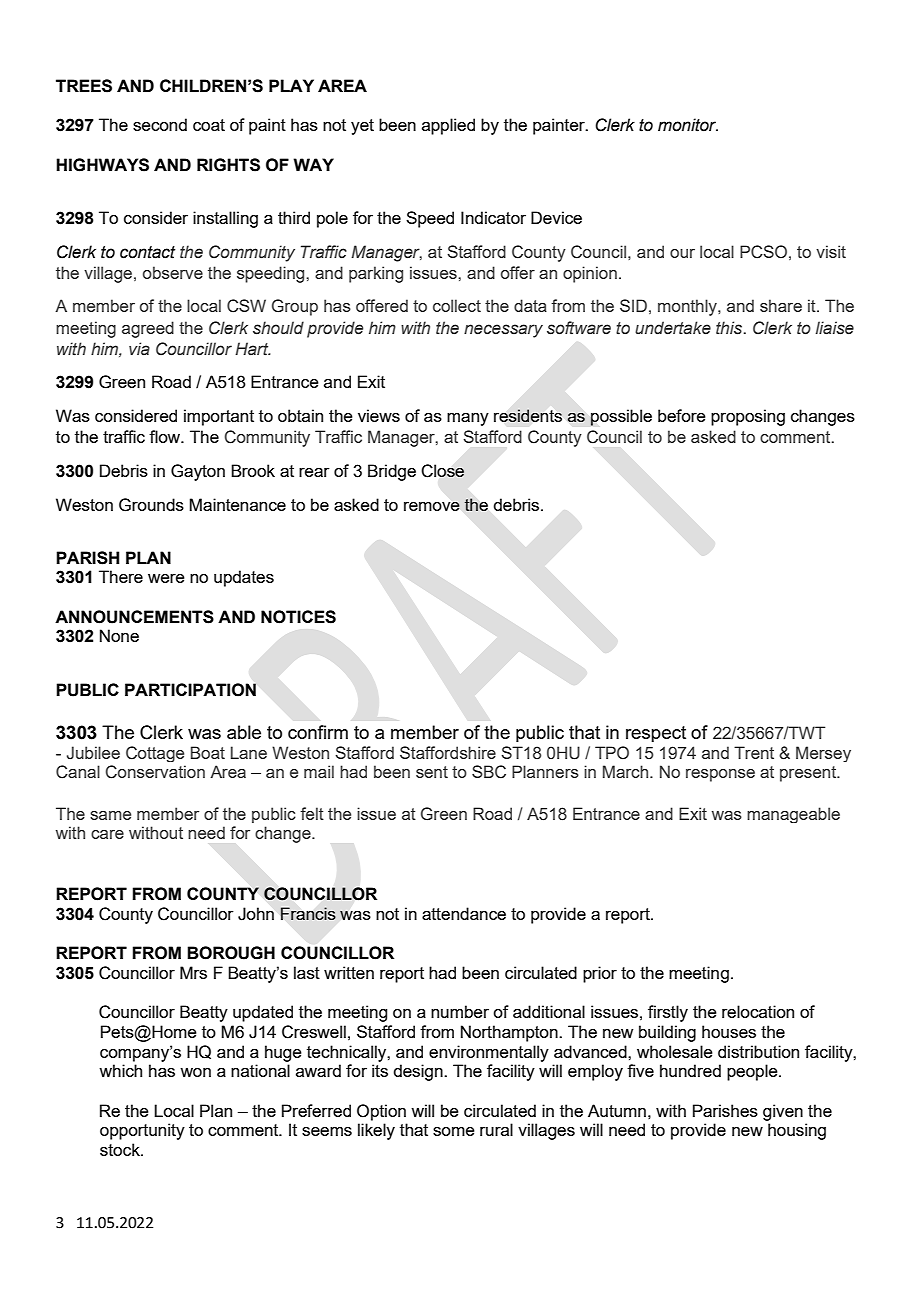 The image size is (924, 1308). What do you see at coordinates (448, 126) in the image?
I see `applied` at bounding box center [448, 126].
